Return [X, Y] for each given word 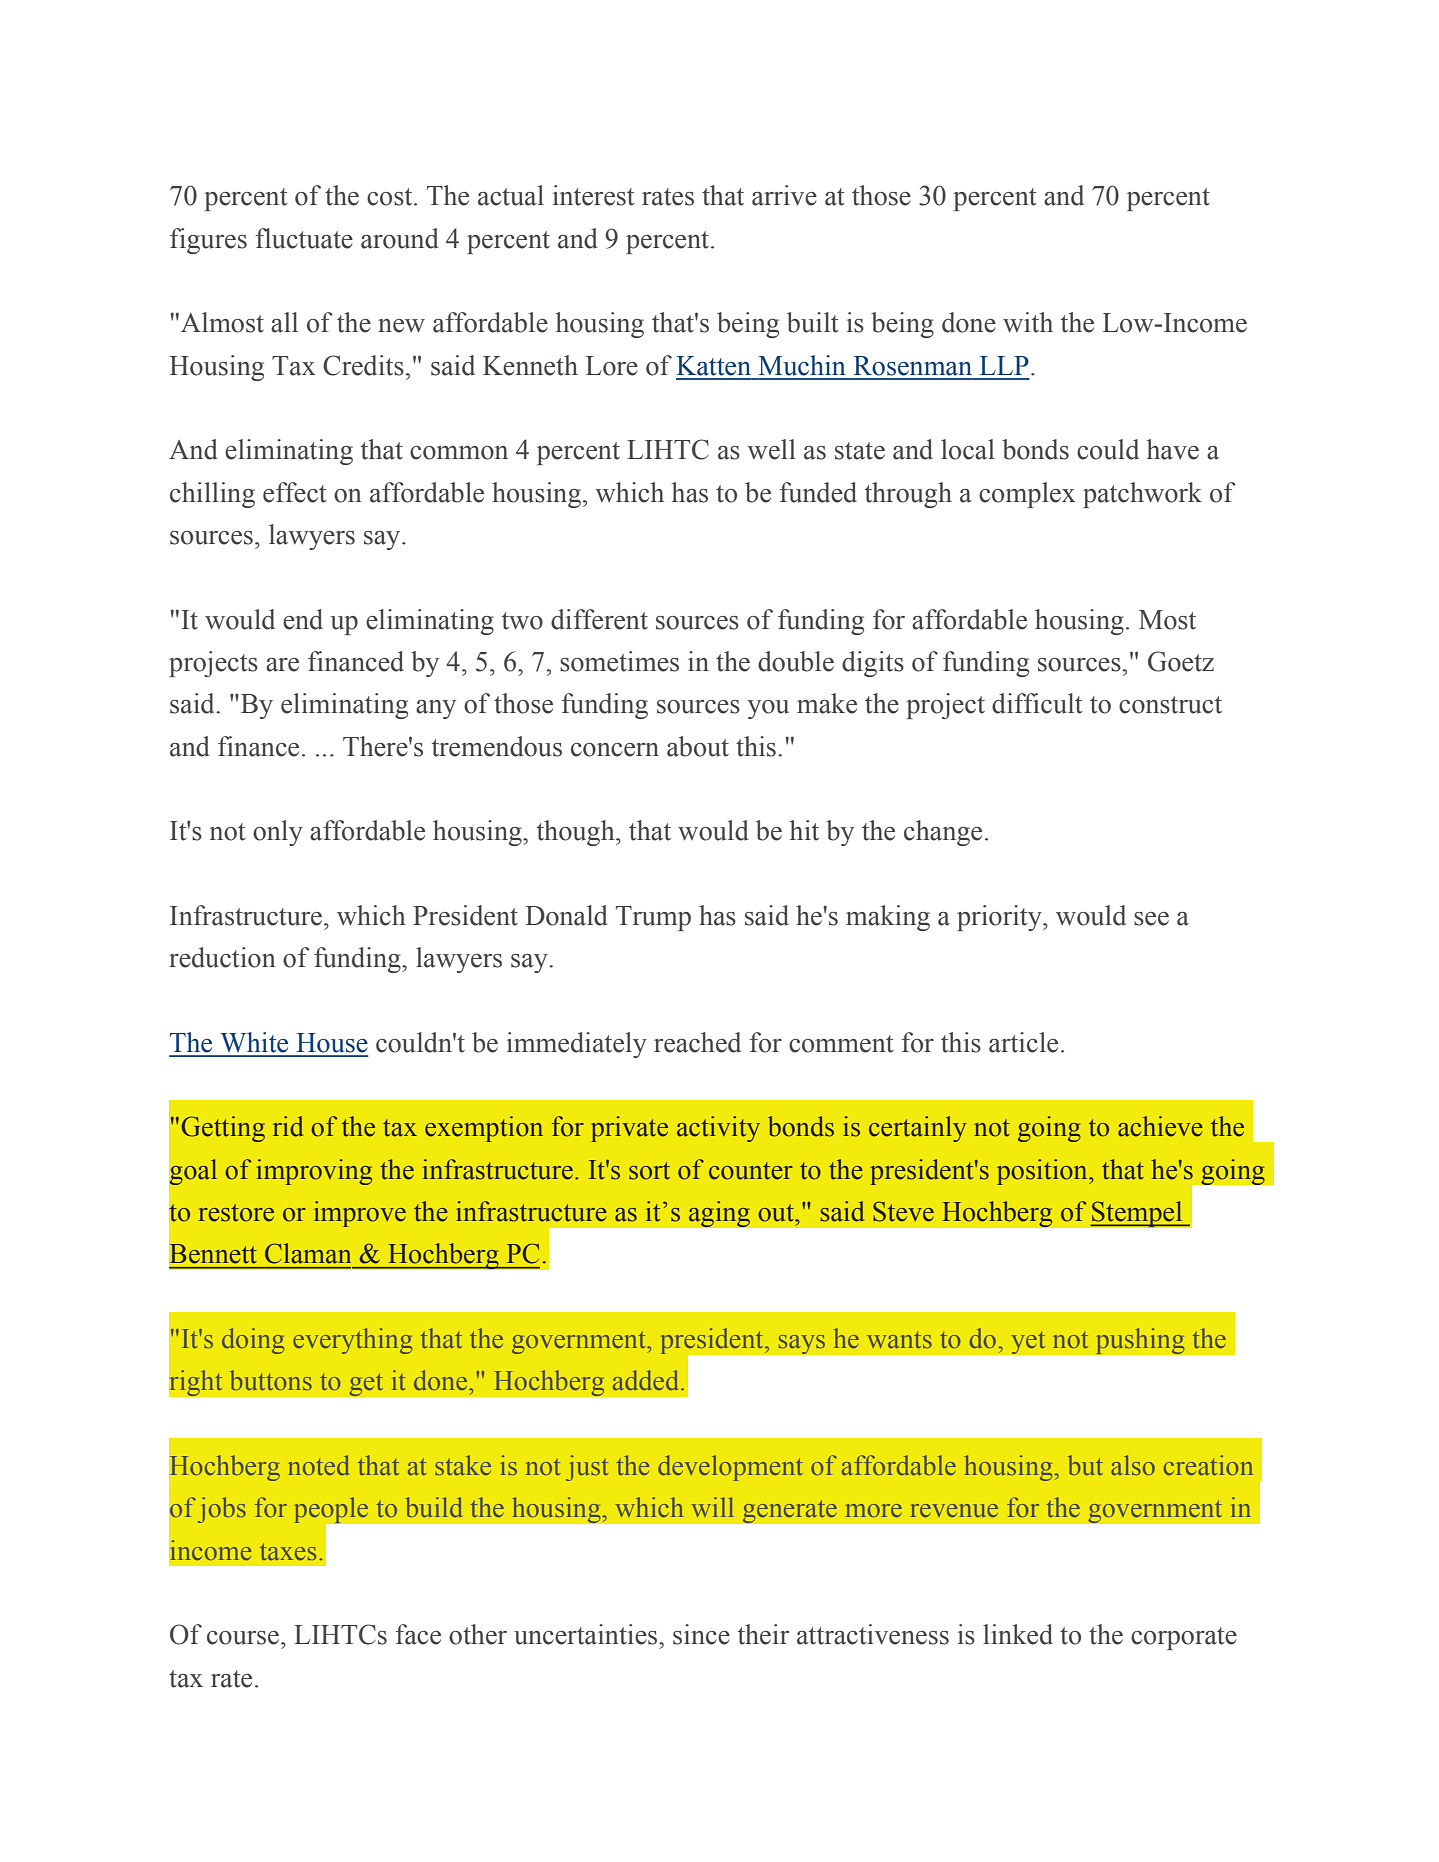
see [1151, 919]
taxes [288, 1551]
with [1028, 322]
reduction [222, 957]
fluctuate [304, 238]
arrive [784, 195]
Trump [653, 918]
